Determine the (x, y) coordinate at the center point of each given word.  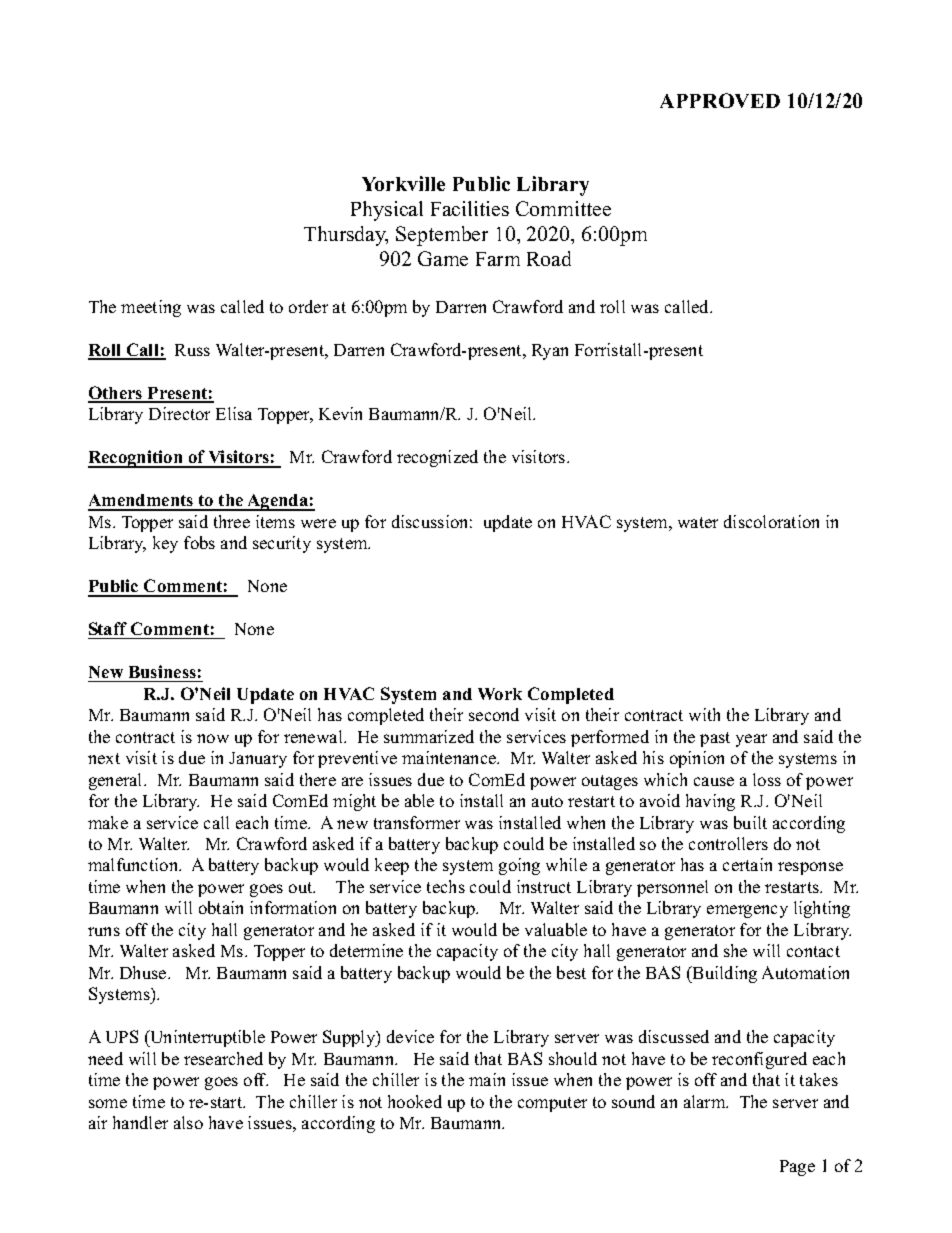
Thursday (346, 236)
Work (500, 694)
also (188, 1122)
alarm (706, 1101)
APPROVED (720, 100)
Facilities (470, 208)
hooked (415, 1101)
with (704, 714)
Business (162, 671)
